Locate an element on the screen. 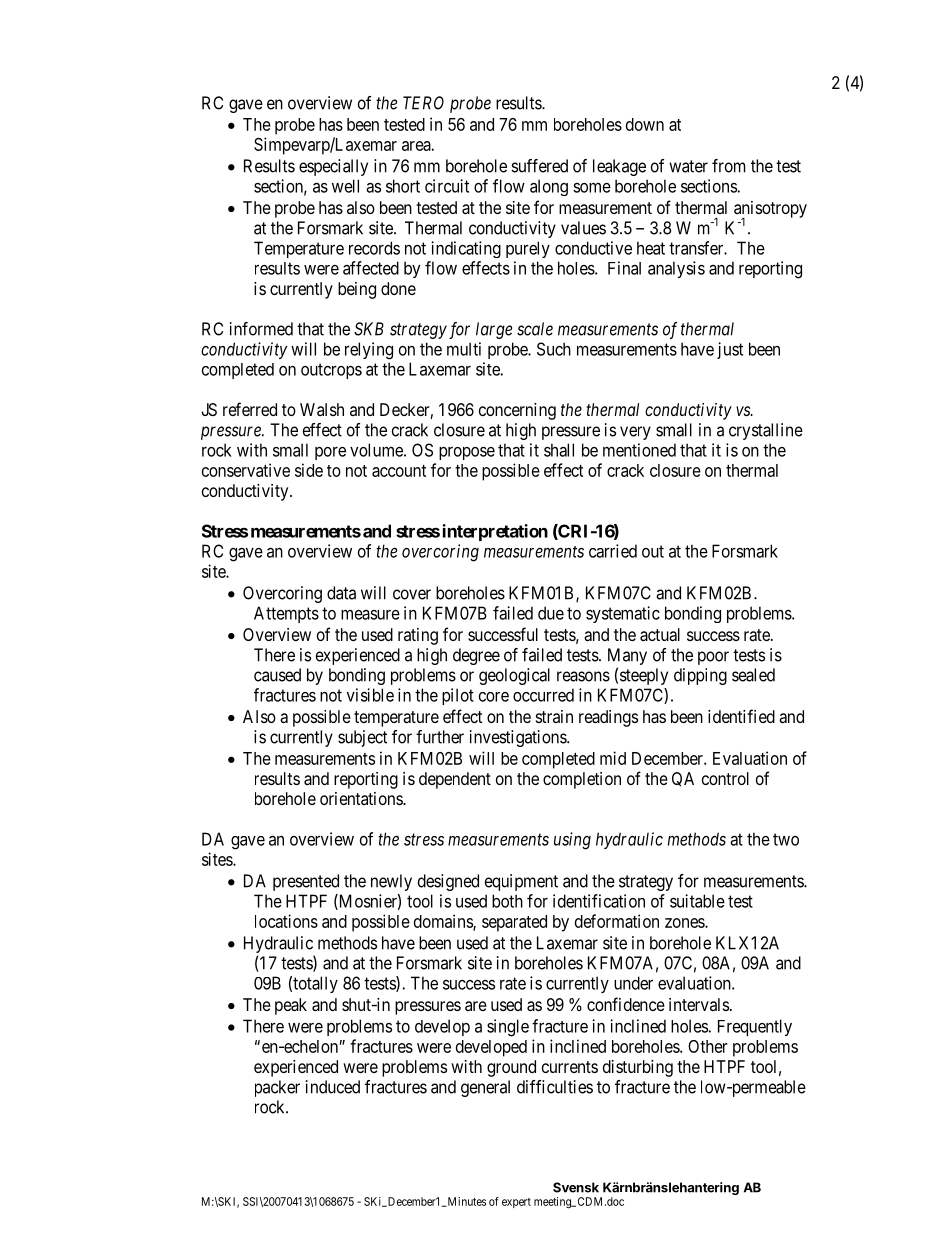  crystalline is located at coordinates (766, 431).
